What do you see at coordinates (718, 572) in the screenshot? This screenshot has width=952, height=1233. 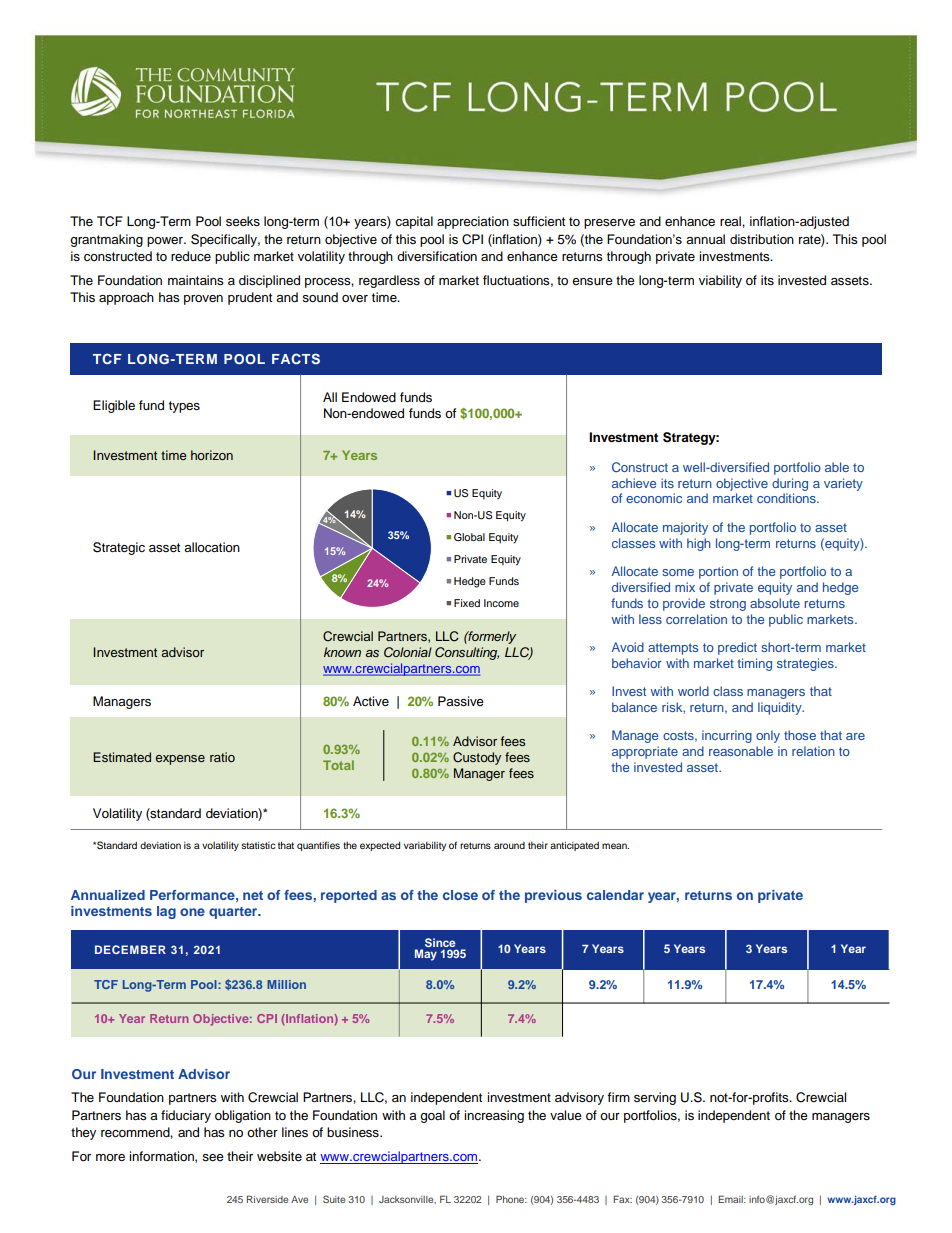 I see `portion` at bounding box center [718, 572].
